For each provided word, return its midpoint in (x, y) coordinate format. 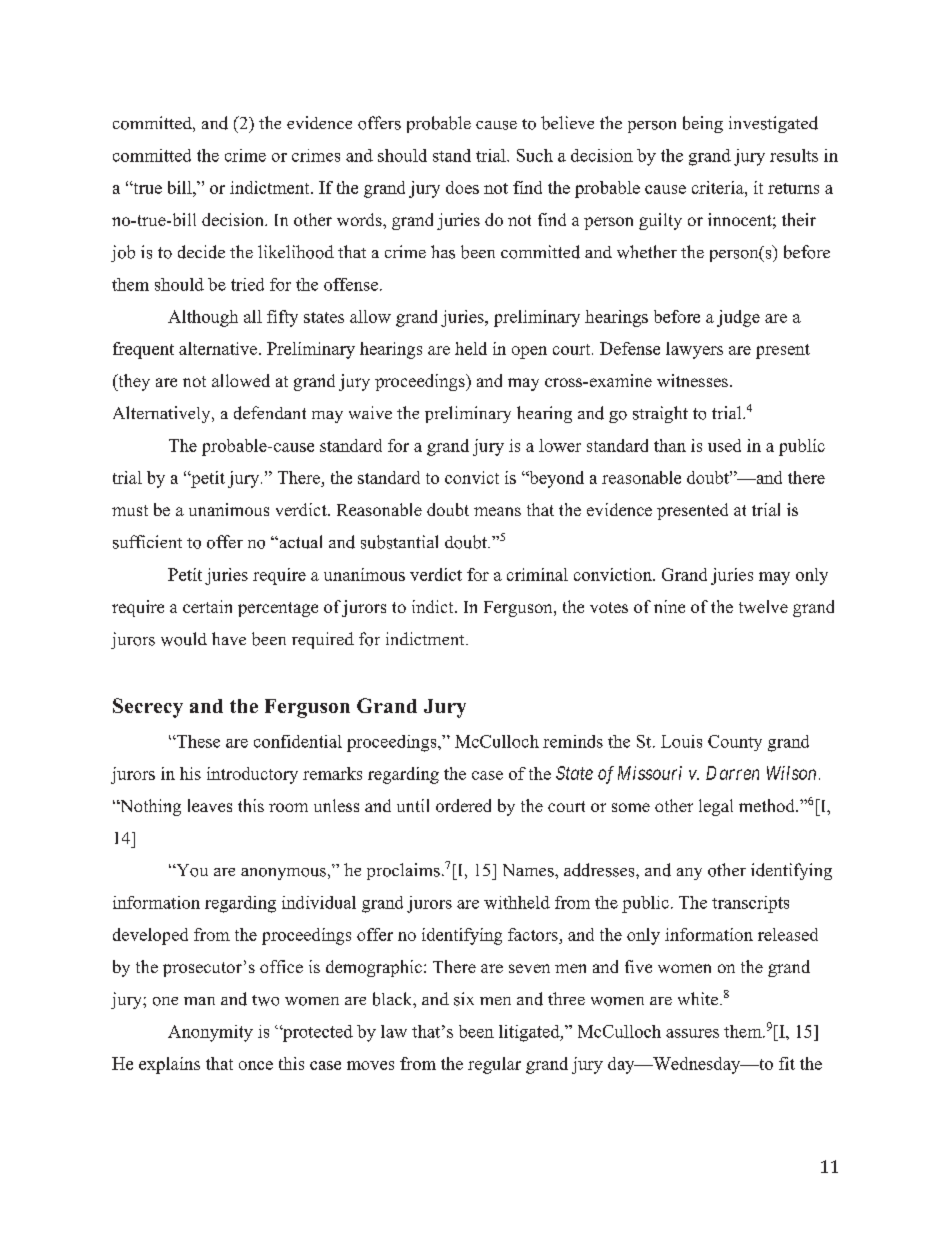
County (735, 743)
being (703, 124)
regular (494, 1065)
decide (201, 252)
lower (560, 445)
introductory (252, 775)
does (462, 187)
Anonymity (210, 1033)
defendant (270, 413)
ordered (463, 805)
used (724, 445)
